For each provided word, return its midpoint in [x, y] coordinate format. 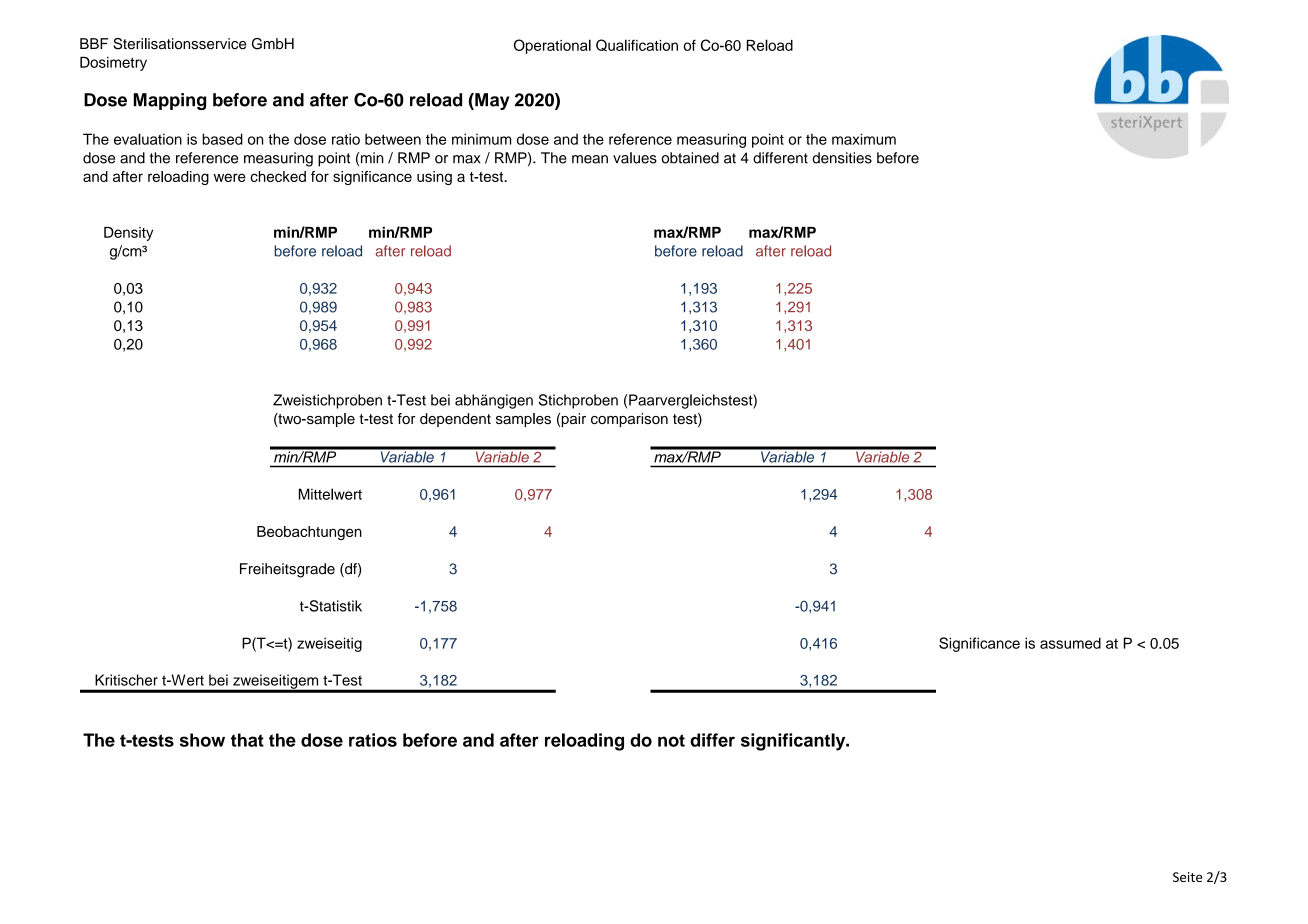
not [671, 740]
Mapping [170, 101]
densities [842, 158]
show [202, 740]
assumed [1070, 643]
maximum [864, 139]
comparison [629, 420]
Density [128, 234]
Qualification [637, 45]
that [247, 740]
